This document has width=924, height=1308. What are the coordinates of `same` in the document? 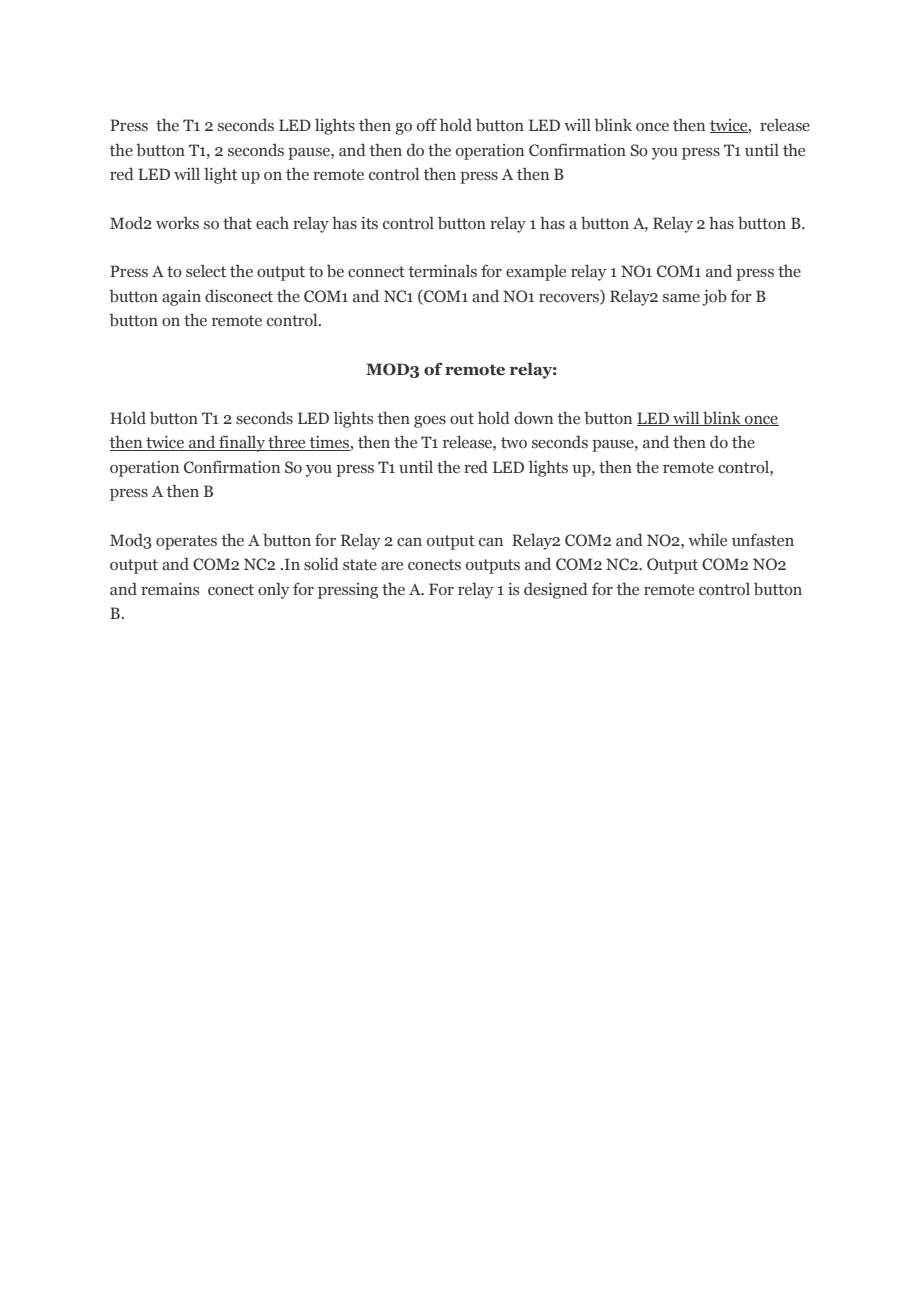 It's located at (681, 298).
